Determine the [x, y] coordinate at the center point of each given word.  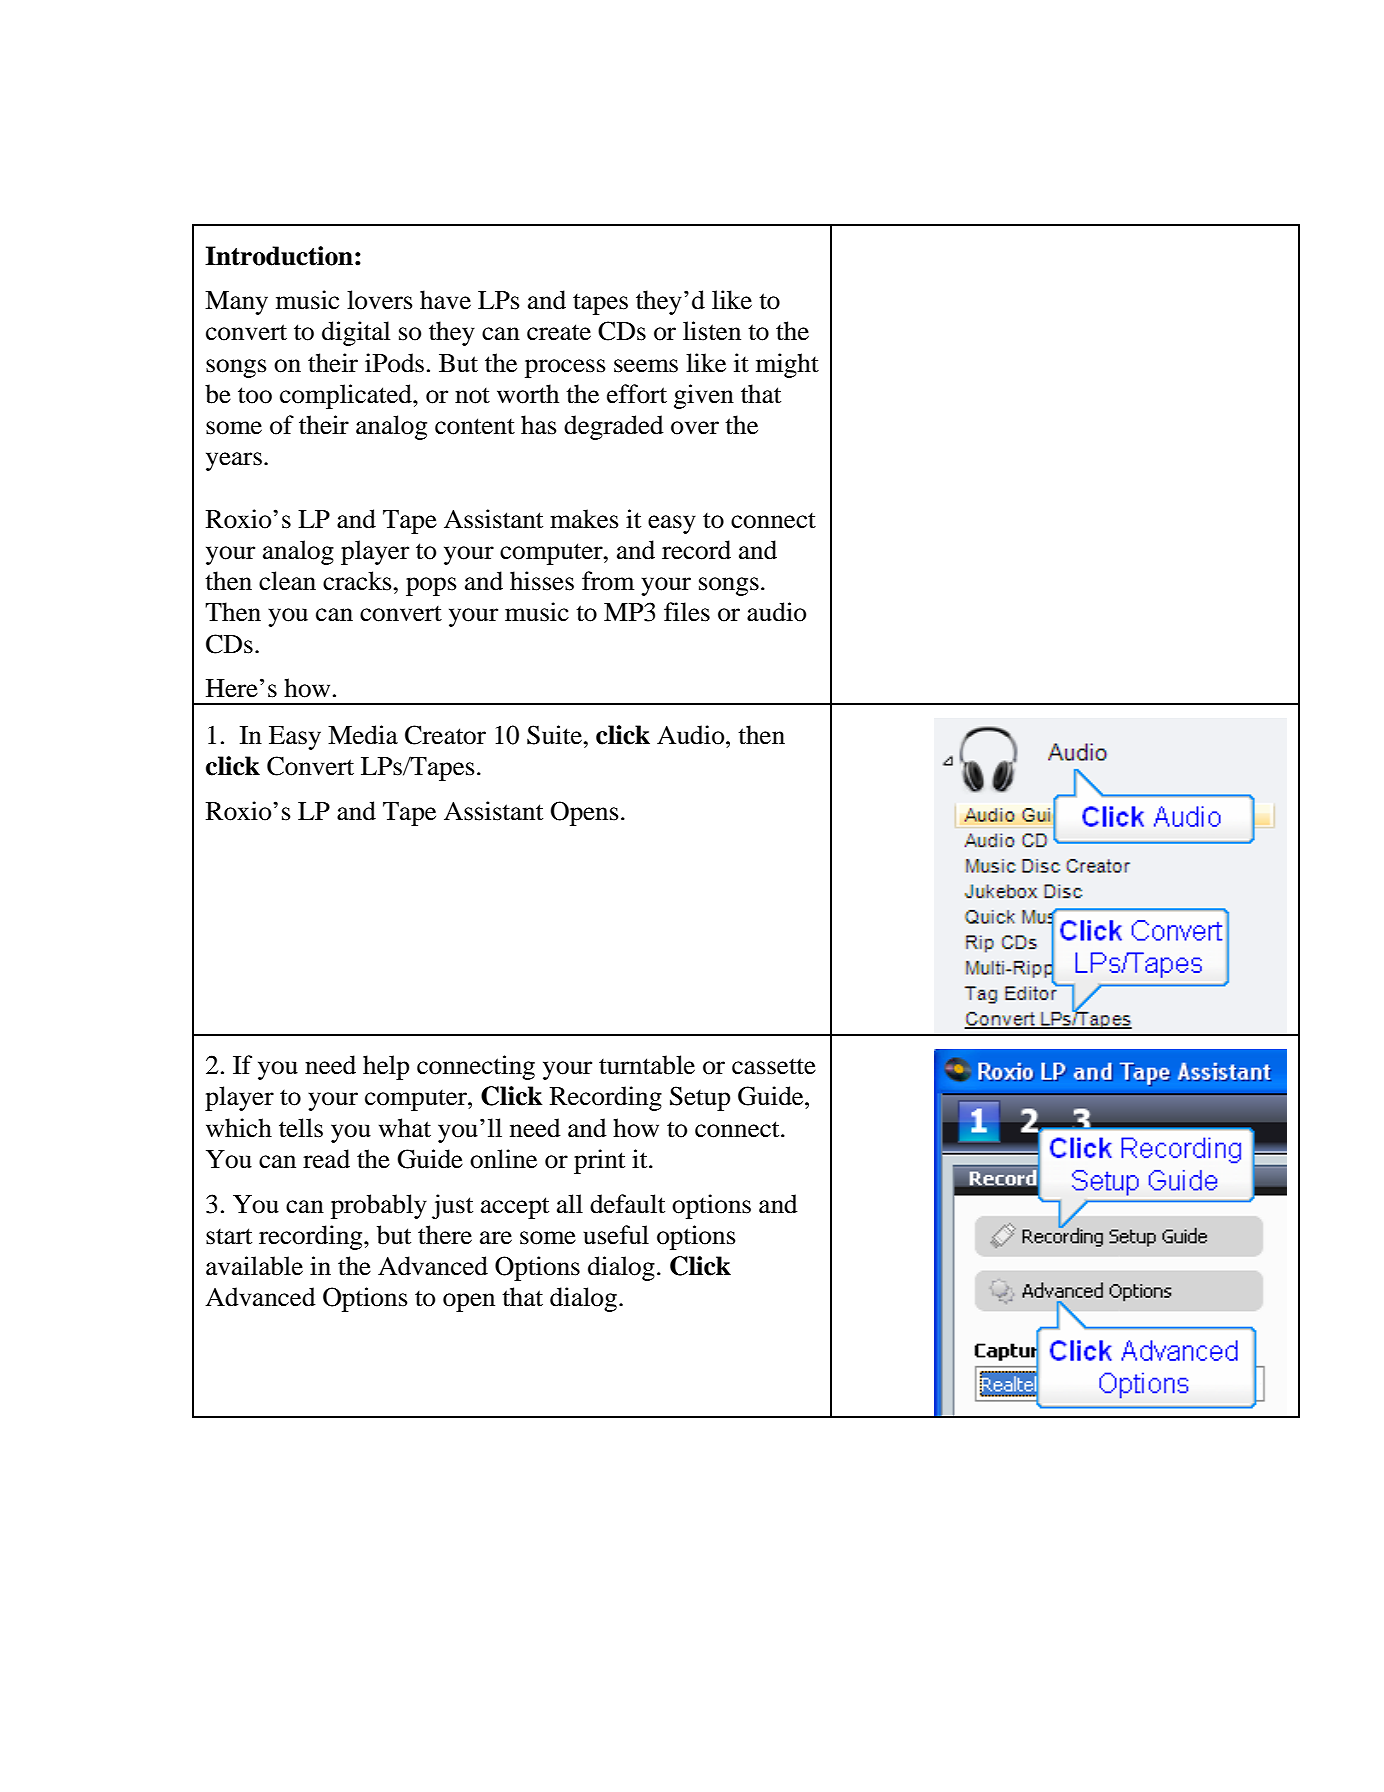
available [254, 1266]
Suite [555, 735]
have [445, 300]
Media [363, 735]
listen [712, 331]
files [687, 612]
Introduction [279, 256]
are [496, 1238]
